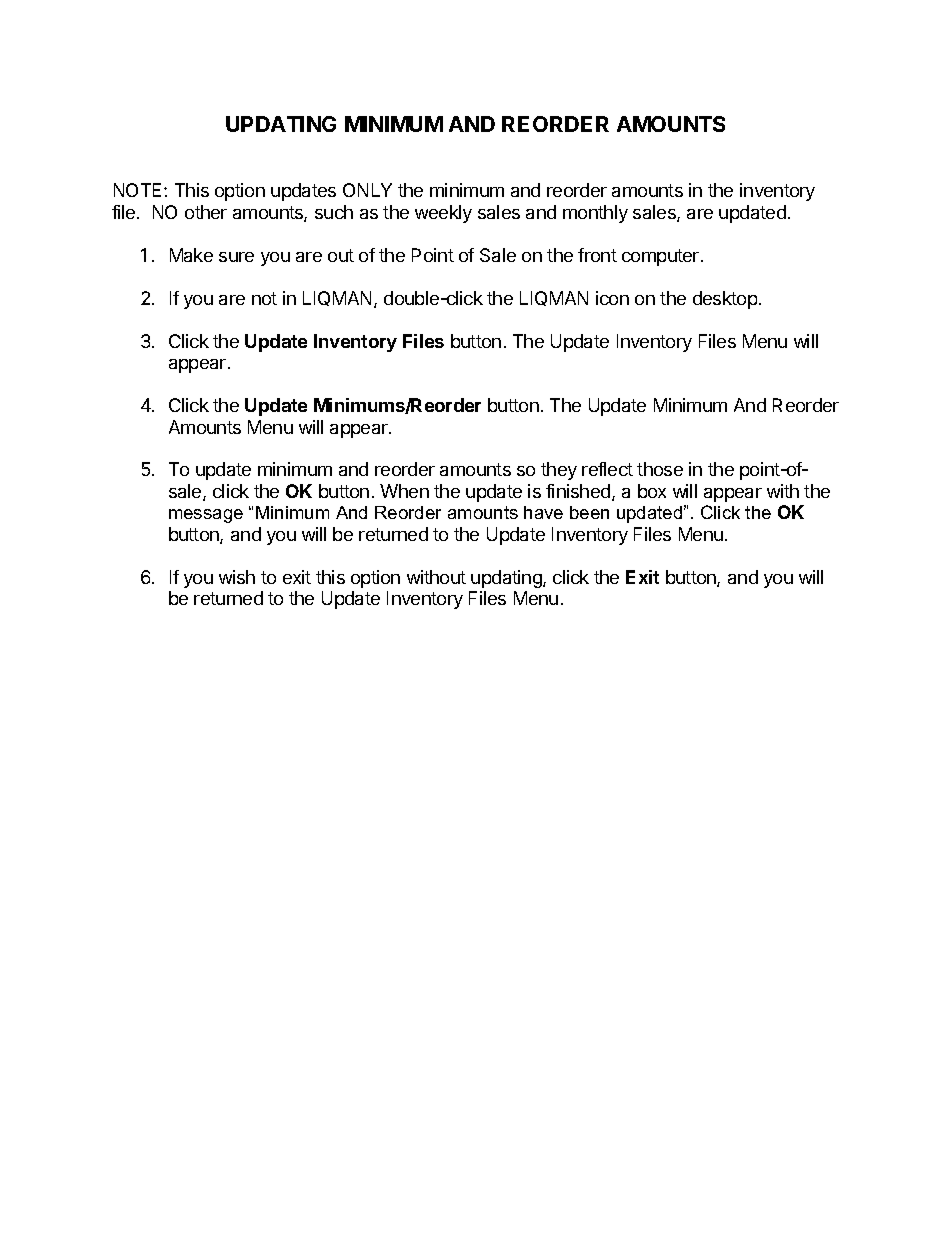 Image resolution: width=952 pixels, height=1233 pixels. I want to click on message, so click(206, 516).
